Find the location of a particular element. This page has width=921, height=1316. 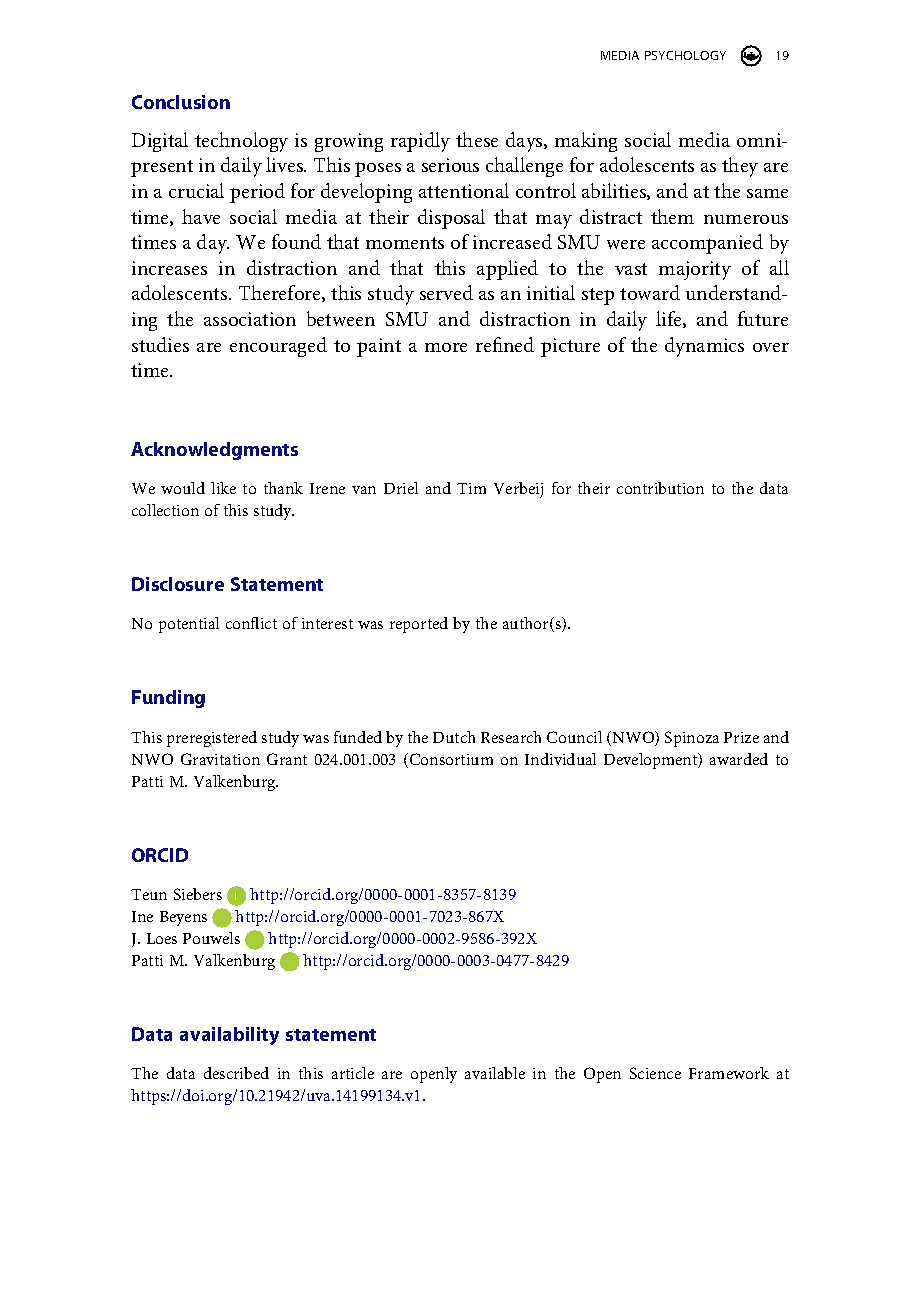

available is located at coordinates (495, 1073).
